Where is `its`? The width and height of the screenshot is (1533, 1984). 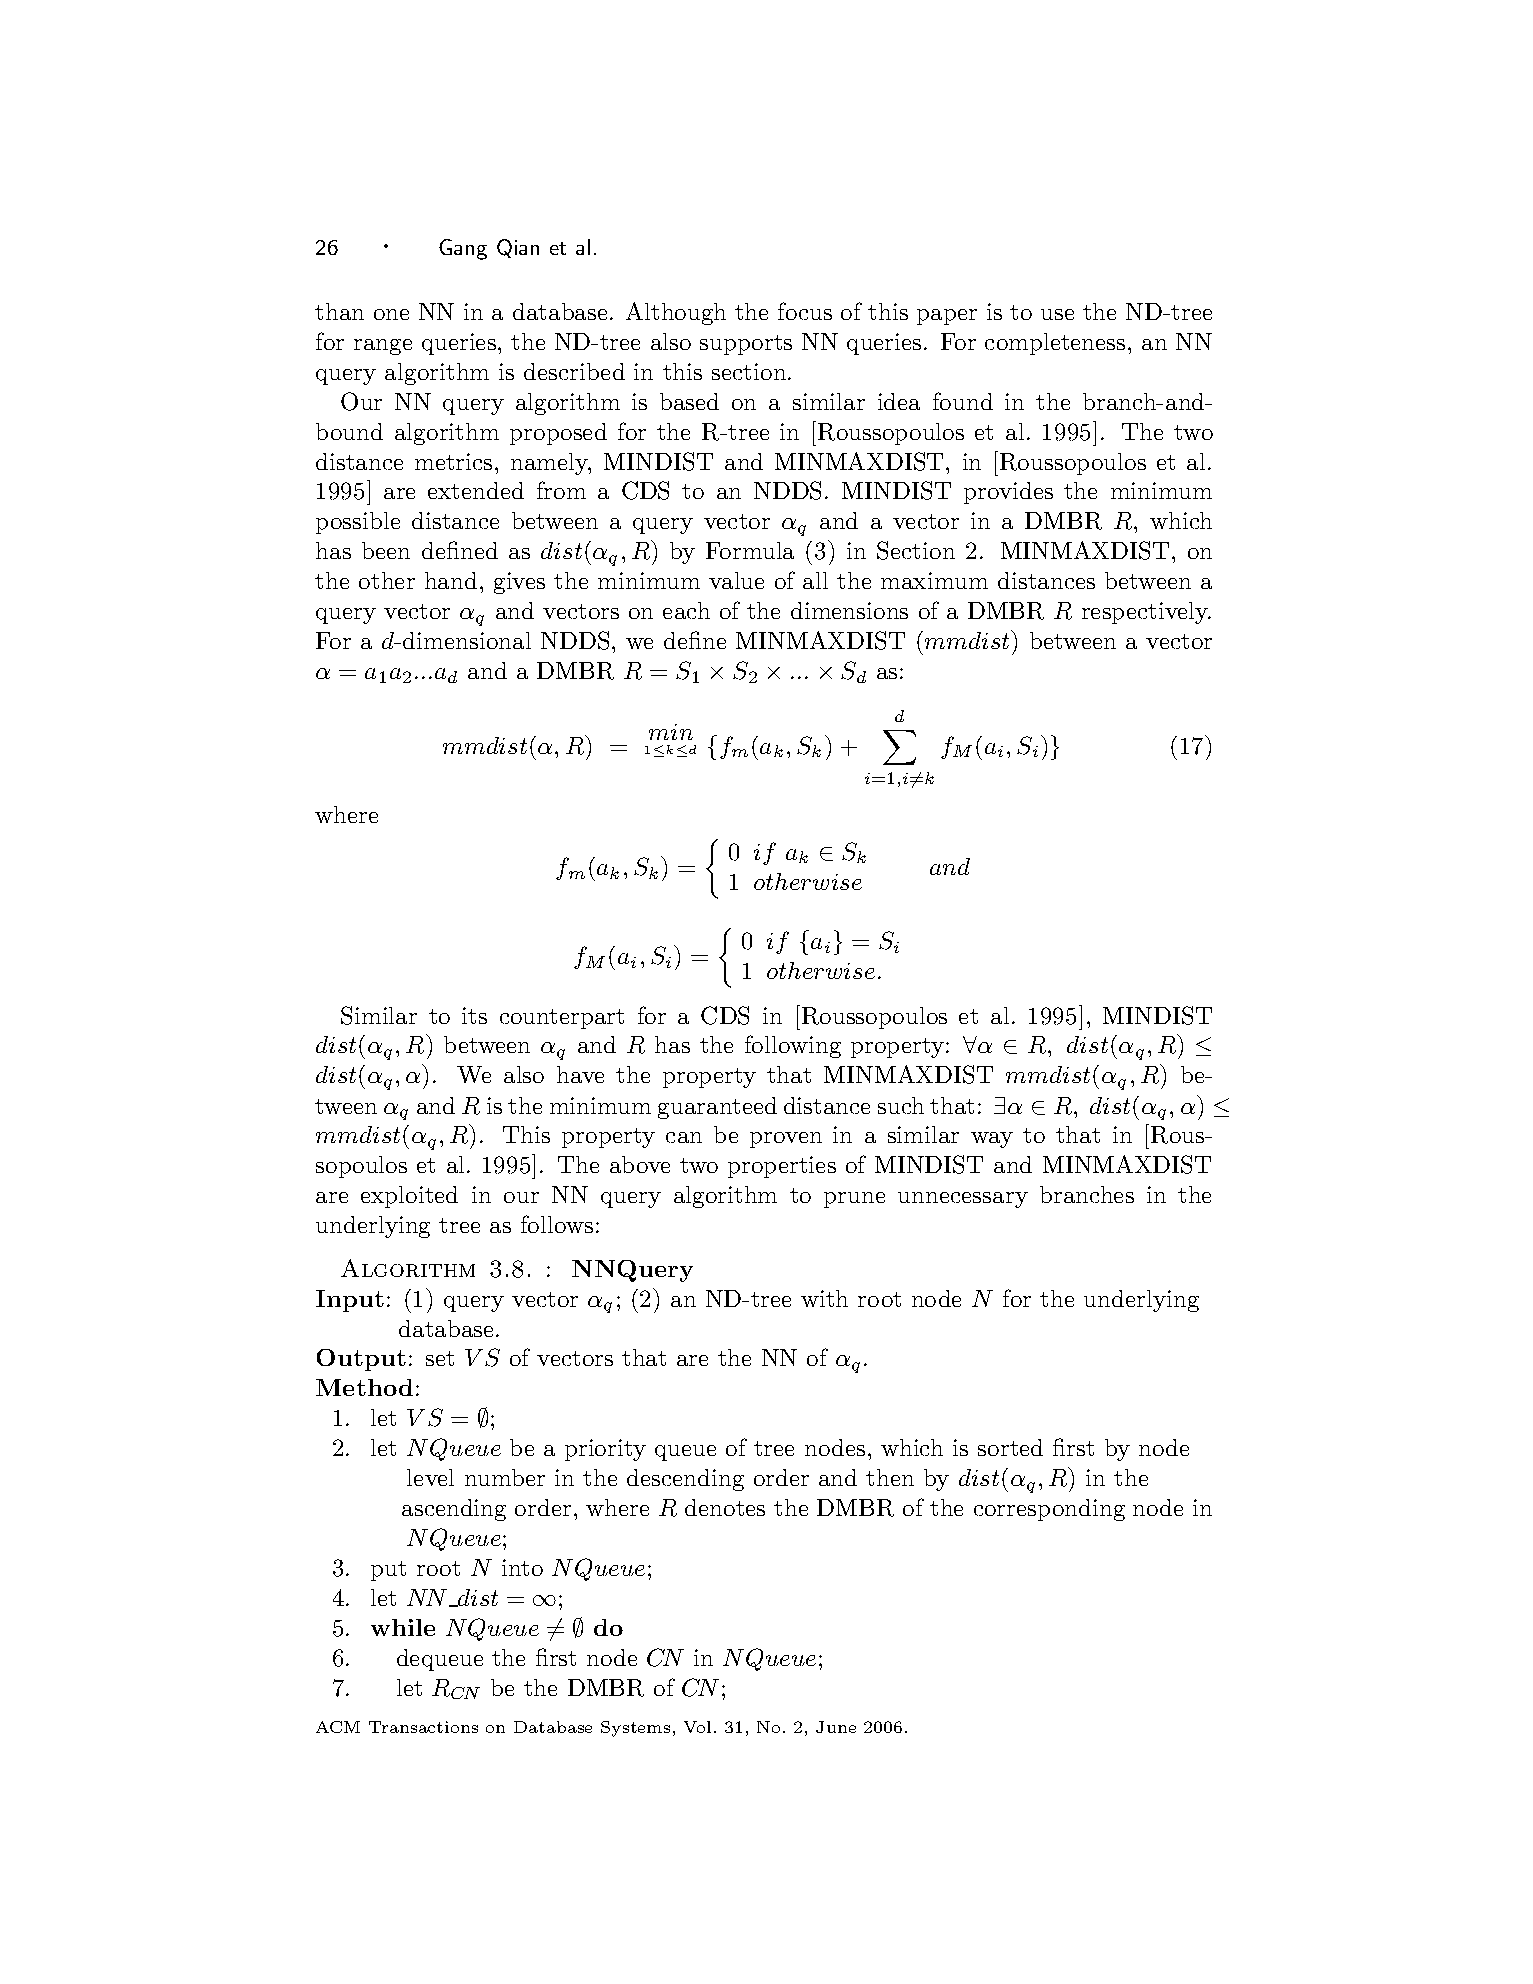 its is located at coordinates (474, 1015).
